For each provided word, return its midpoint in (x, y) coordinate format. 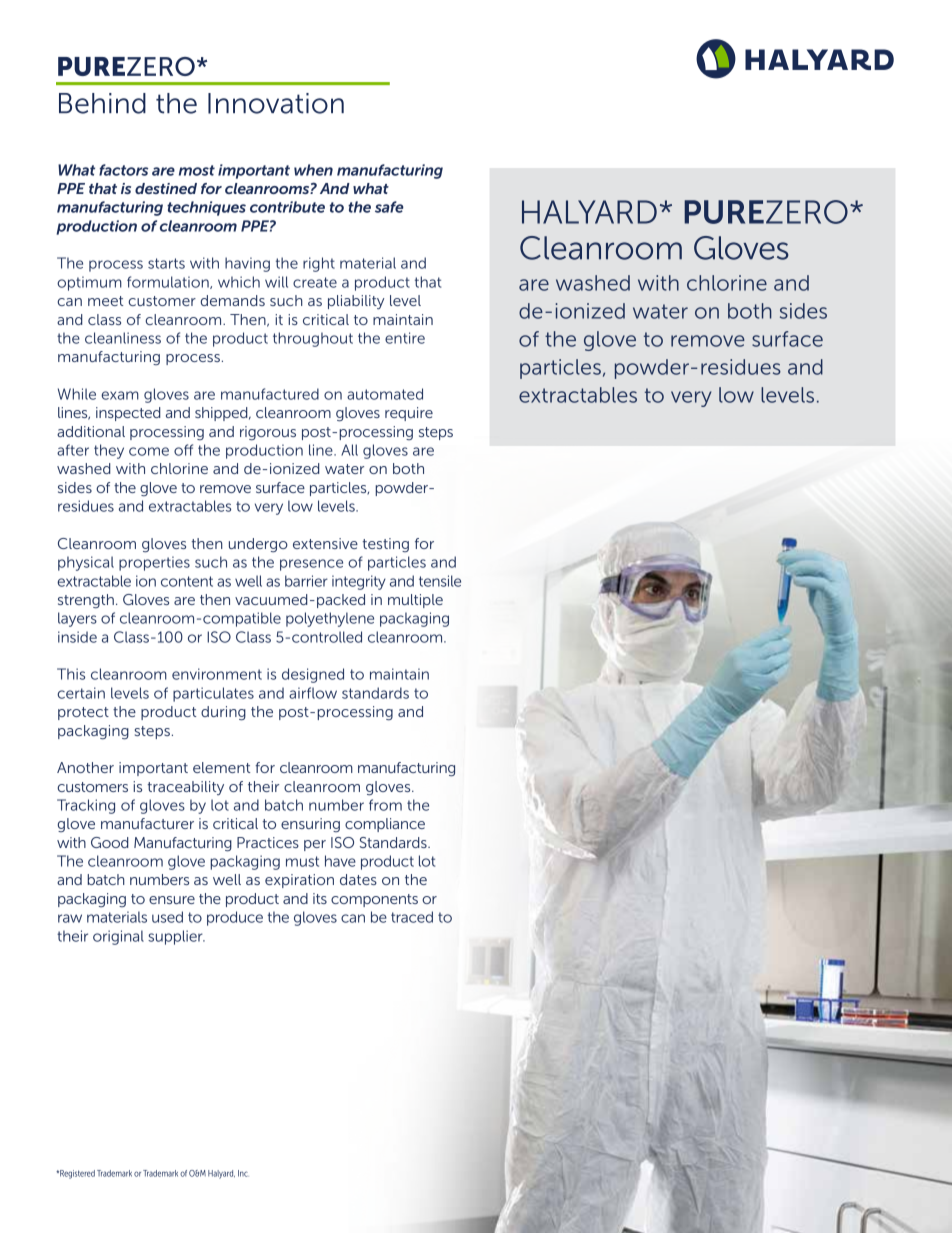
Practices (268, 842)
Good (110, 842)
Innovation (276, 103)
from (385, 805)
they (109, 451)
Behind (102, 103)
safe (389, 207)
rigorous (268, 433)
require (409, 414)
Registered (76, 1174)
